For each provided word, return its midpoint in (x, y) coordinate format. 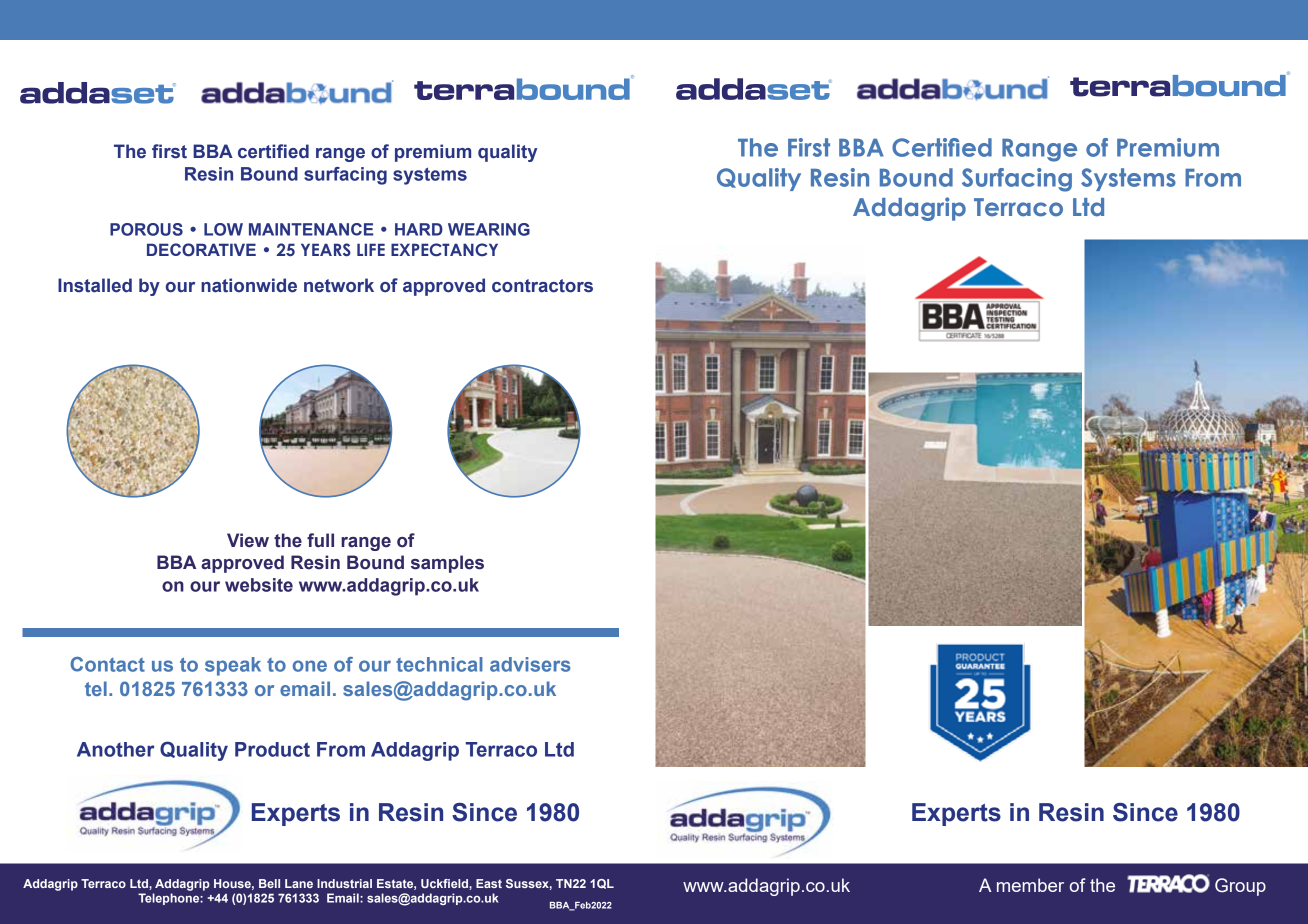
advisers (530, 664)
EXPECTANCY (444, 250)
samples (447, 564)
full (320, 540)
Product (272, 749)
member (1030, 885)
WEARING (489, 229)
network (339, 285)
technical (439, 664)
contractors (542, 286)
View (248, 540)
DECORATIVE (201, 250)
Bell (269, 883)
